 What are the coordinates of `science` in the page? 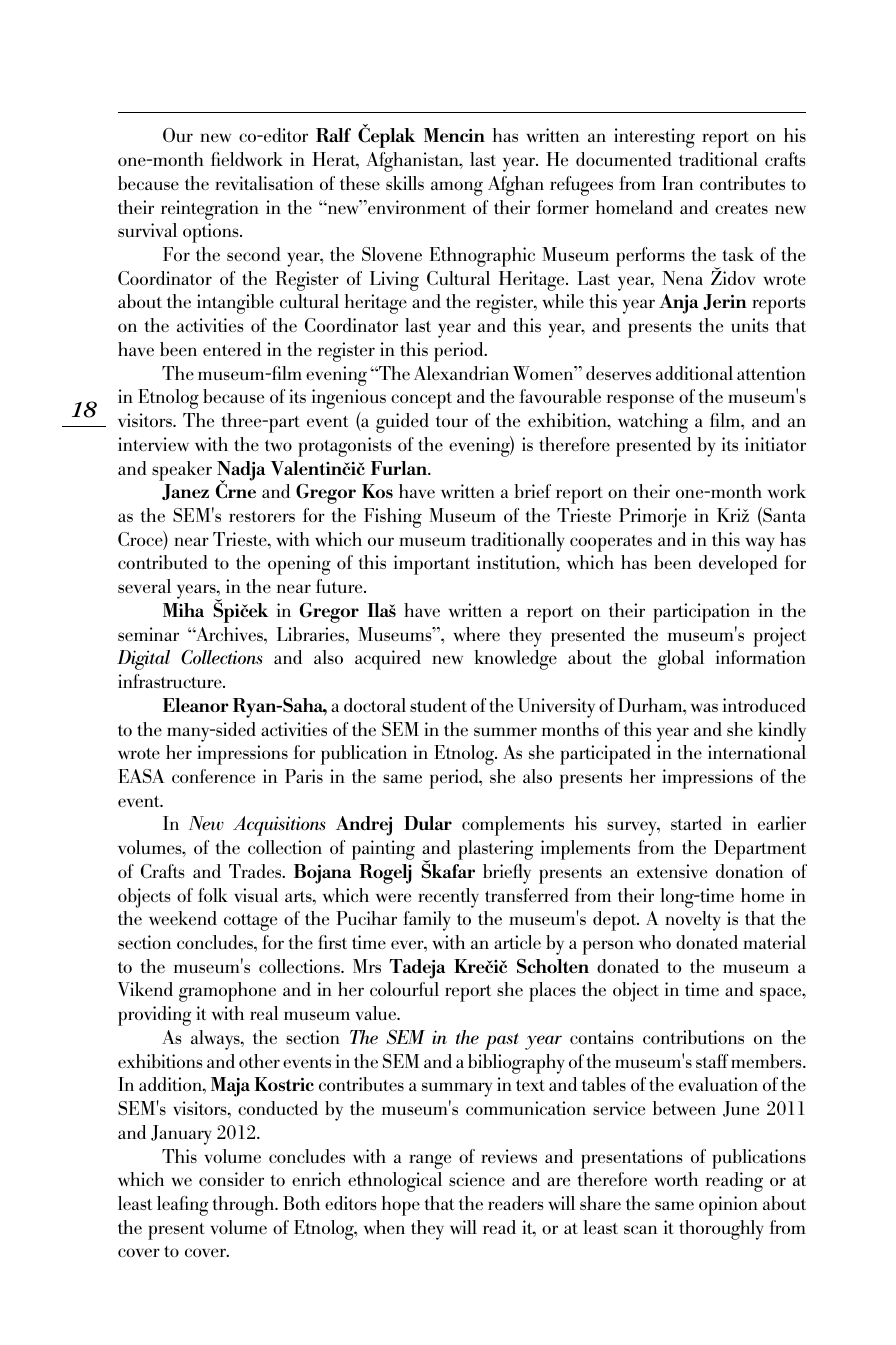 It's located at (477, 1179).
